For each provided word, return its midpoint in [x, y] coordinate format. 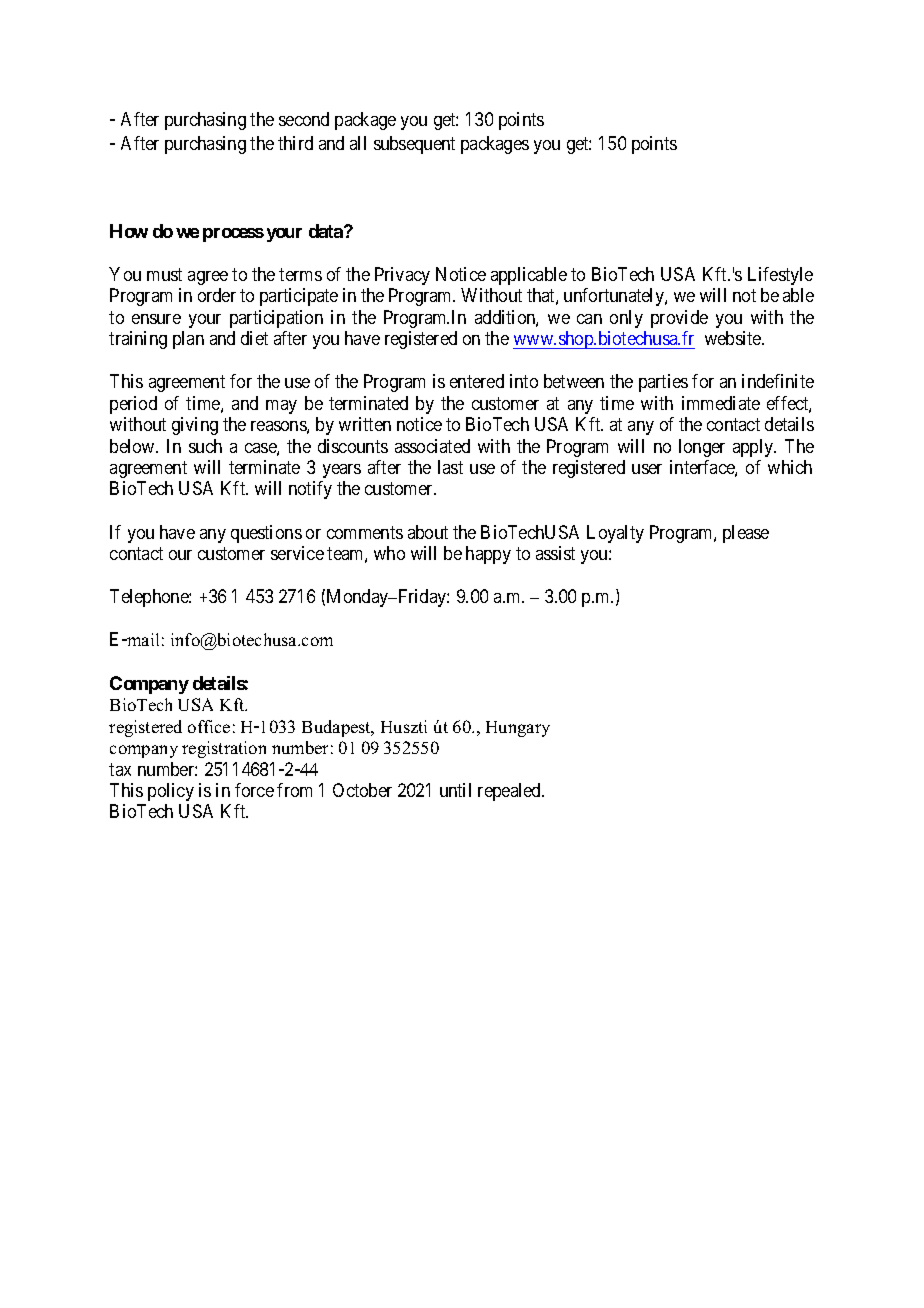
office [209, 726]
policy [171, 792]
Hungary [518, 729]
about [428, 532]
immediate [721, 403]
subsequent [414, 145]
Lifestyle [780, 276]
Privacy [402, 276]
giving [195, 426]
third [295, 143]
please [746, 534]
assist [555, 553]
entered [477, 381]
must [164, 274]
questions [266, 534]
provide [679, 319]
